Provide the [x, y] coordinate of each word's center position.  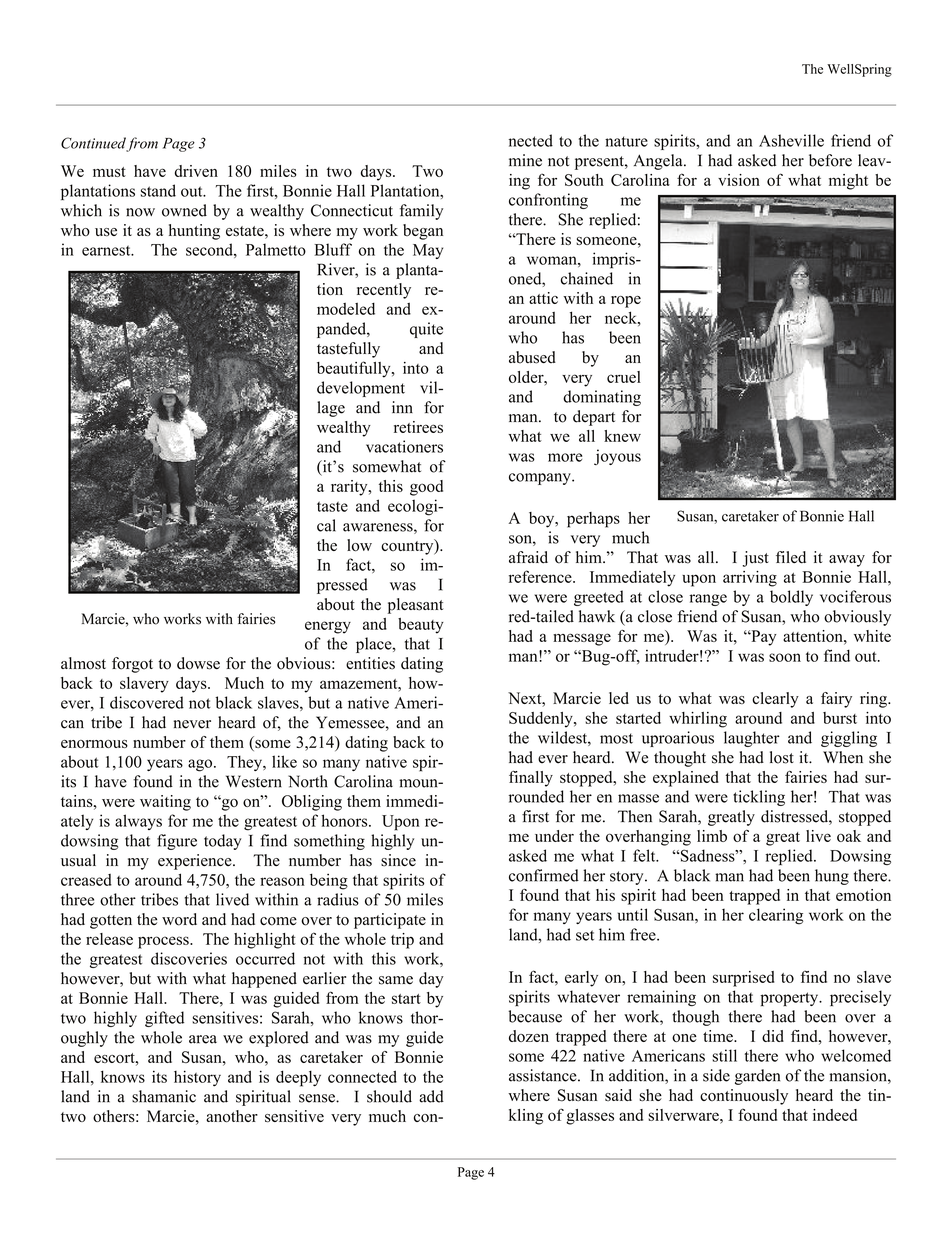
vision [739, 180]
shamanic [164, 1096]
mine [525, 160]
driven [196, 171]
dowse [198, 663]
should [389, 1096]
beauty [421, 626]
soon [785, 657]
